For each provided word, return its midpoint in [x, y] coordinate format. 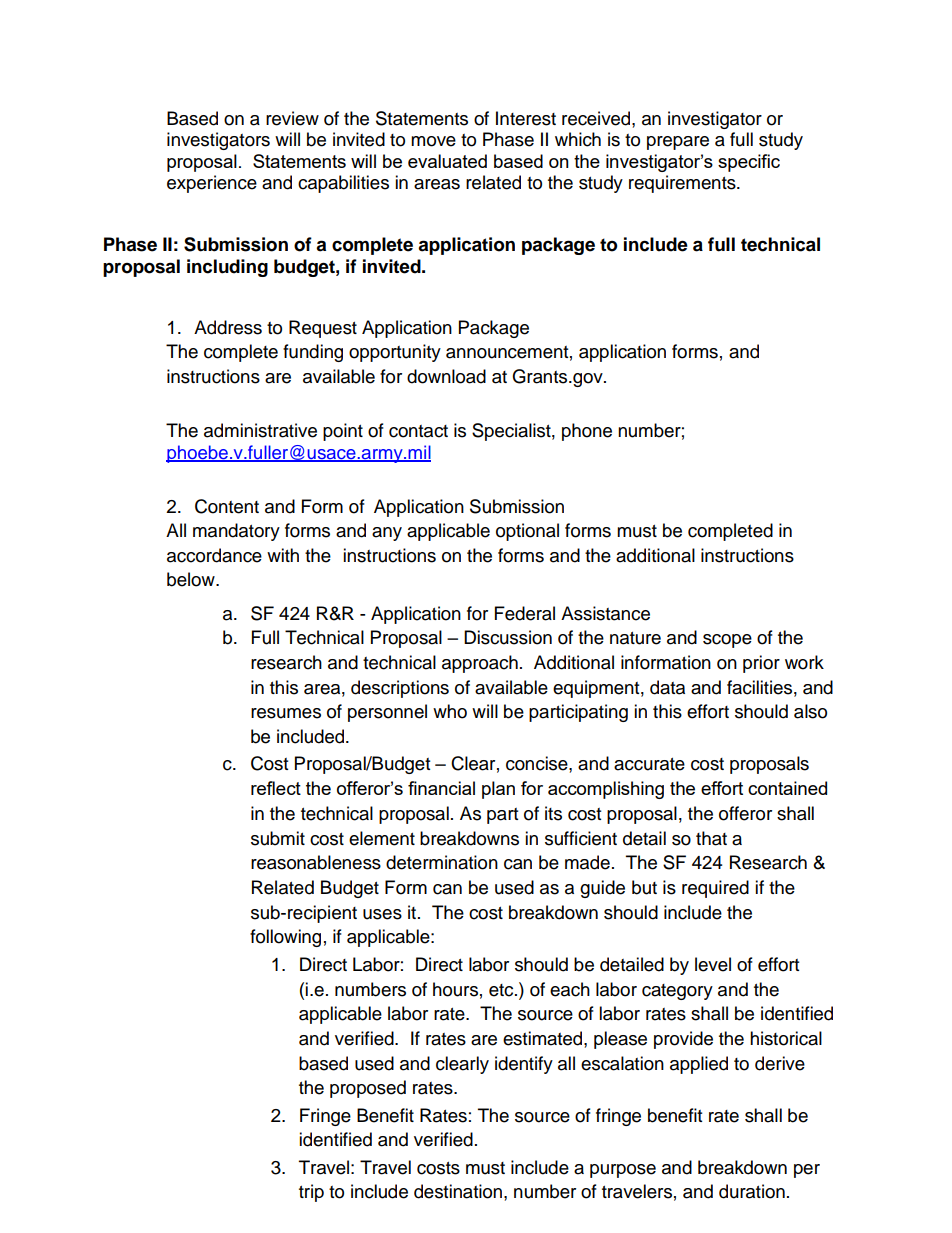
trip [311, 1193]
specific [749, 163]
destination [458, 1191]
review [292, 118]
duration [752, 1191]
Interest [526, 118]
